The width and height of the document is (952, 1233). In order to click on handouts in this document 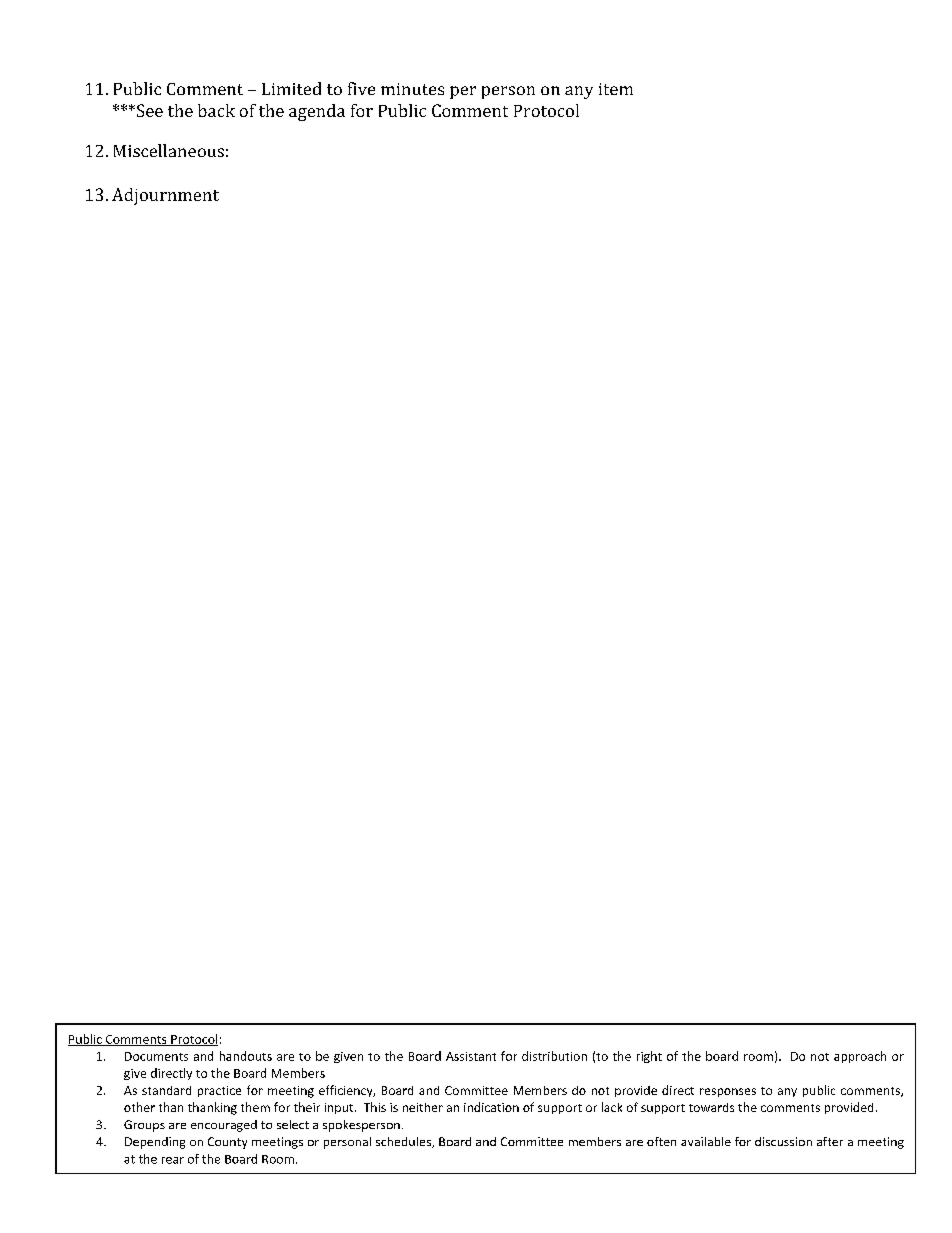, I will do `click(246, 1056)`.
